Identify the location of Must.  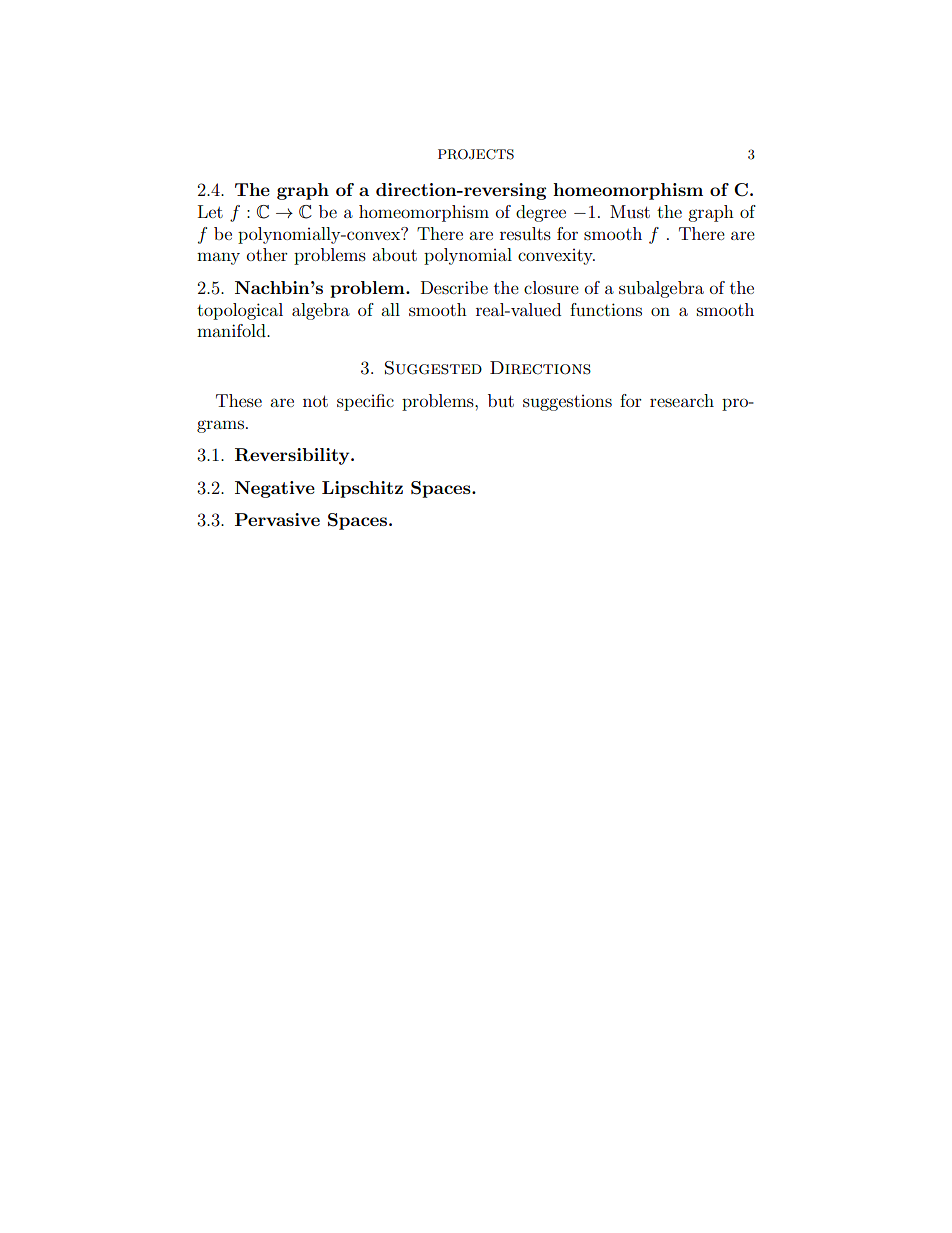
(630, 211).
